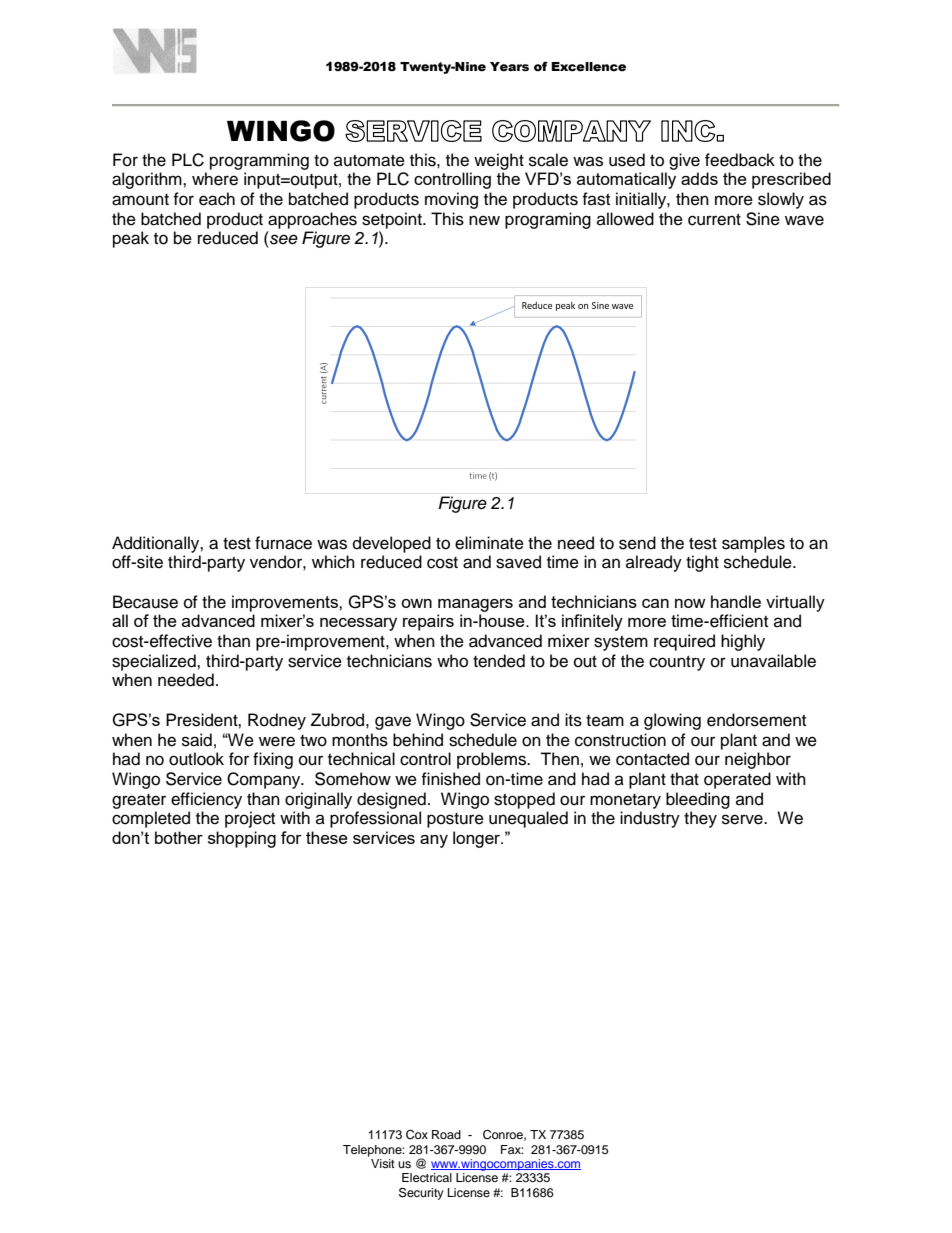 Image resolution: width=952 pixels, height=1233 pixels. I want to click on Years, so click(509, 67).
